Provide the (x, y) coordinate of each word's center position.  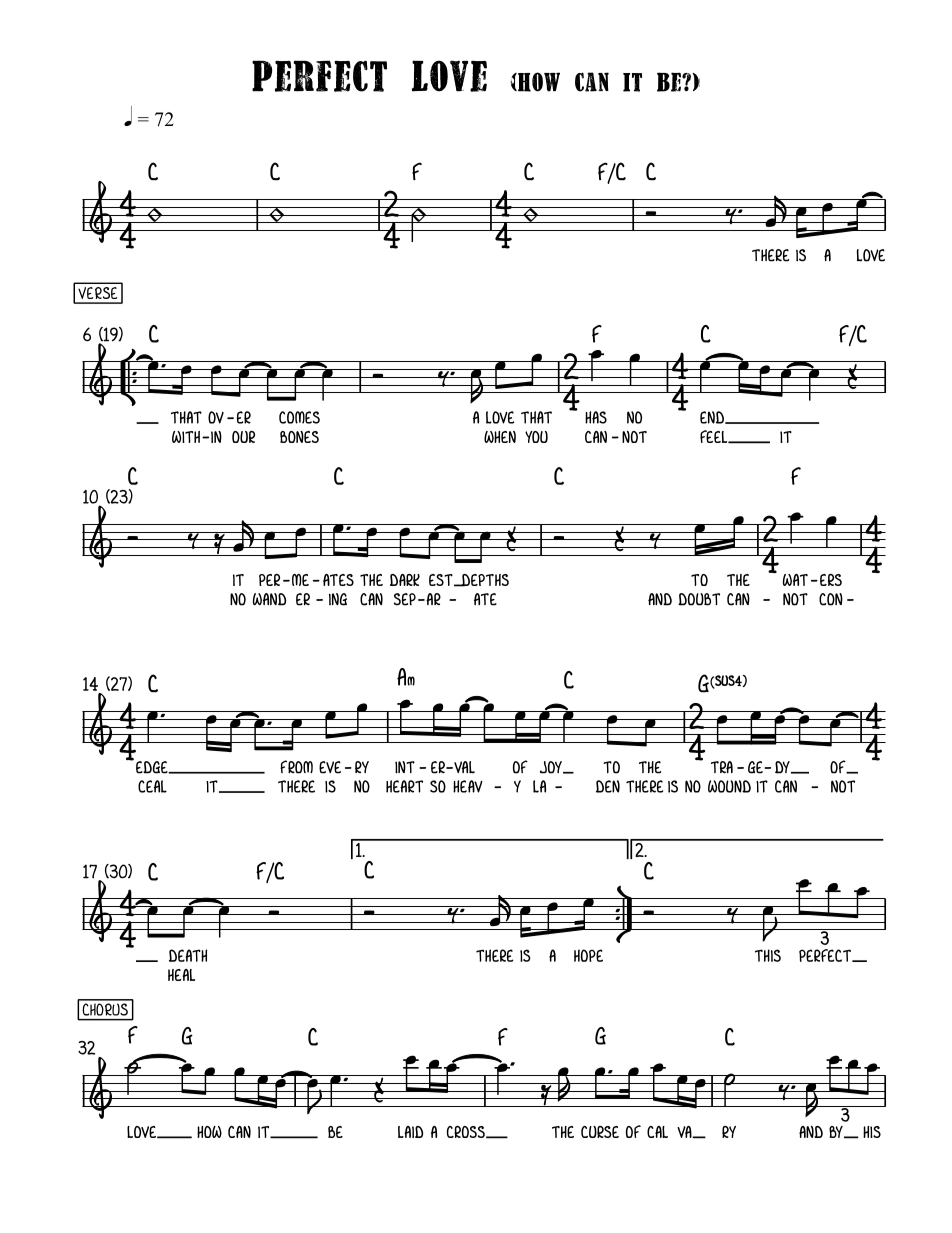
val (463, 767)
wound (729, 786)
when (500, 437)
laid (411, 1132)
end (713, 417)
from (296, 767)
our (243, 437)
